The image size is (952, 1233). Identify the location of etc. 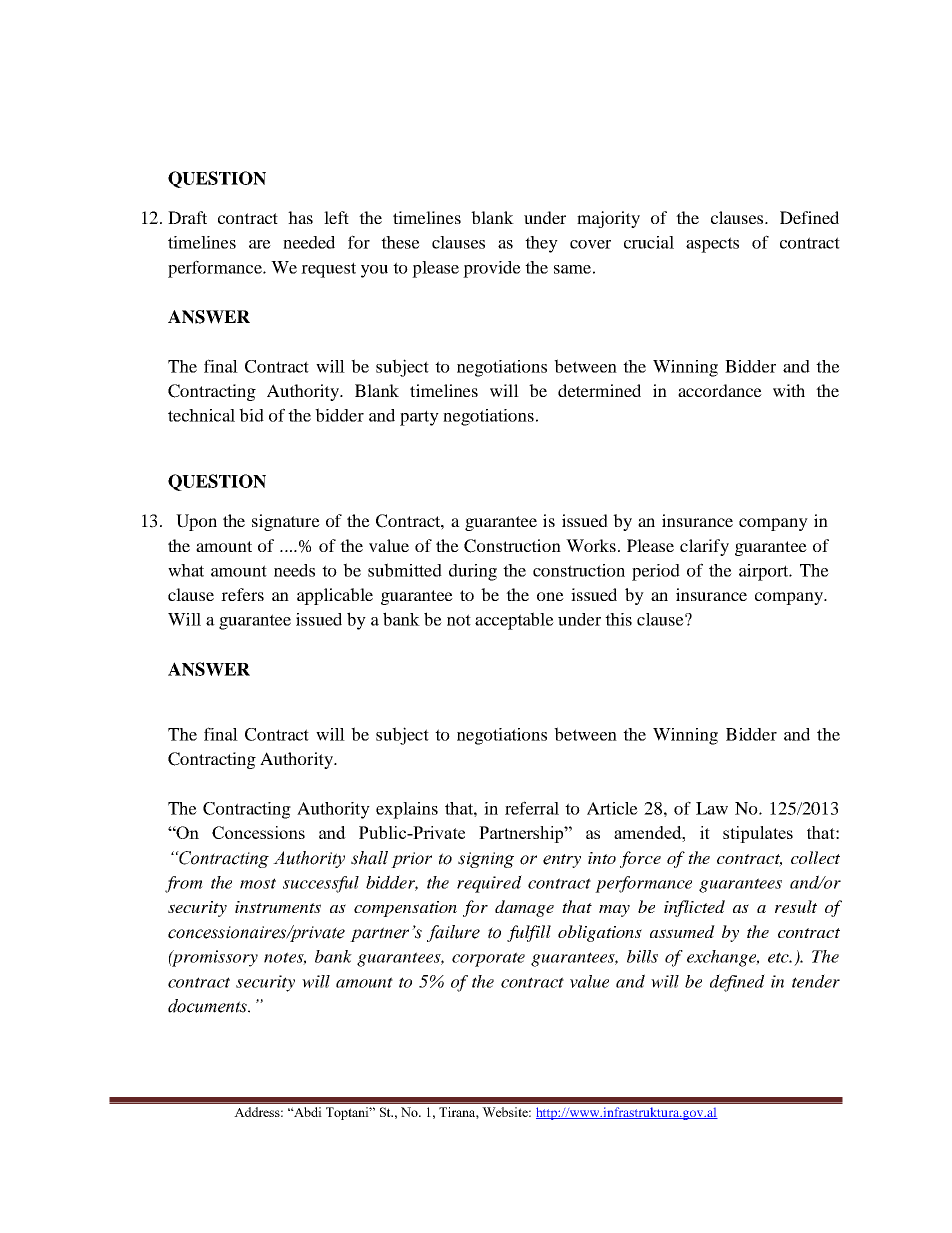
(780, 957).
